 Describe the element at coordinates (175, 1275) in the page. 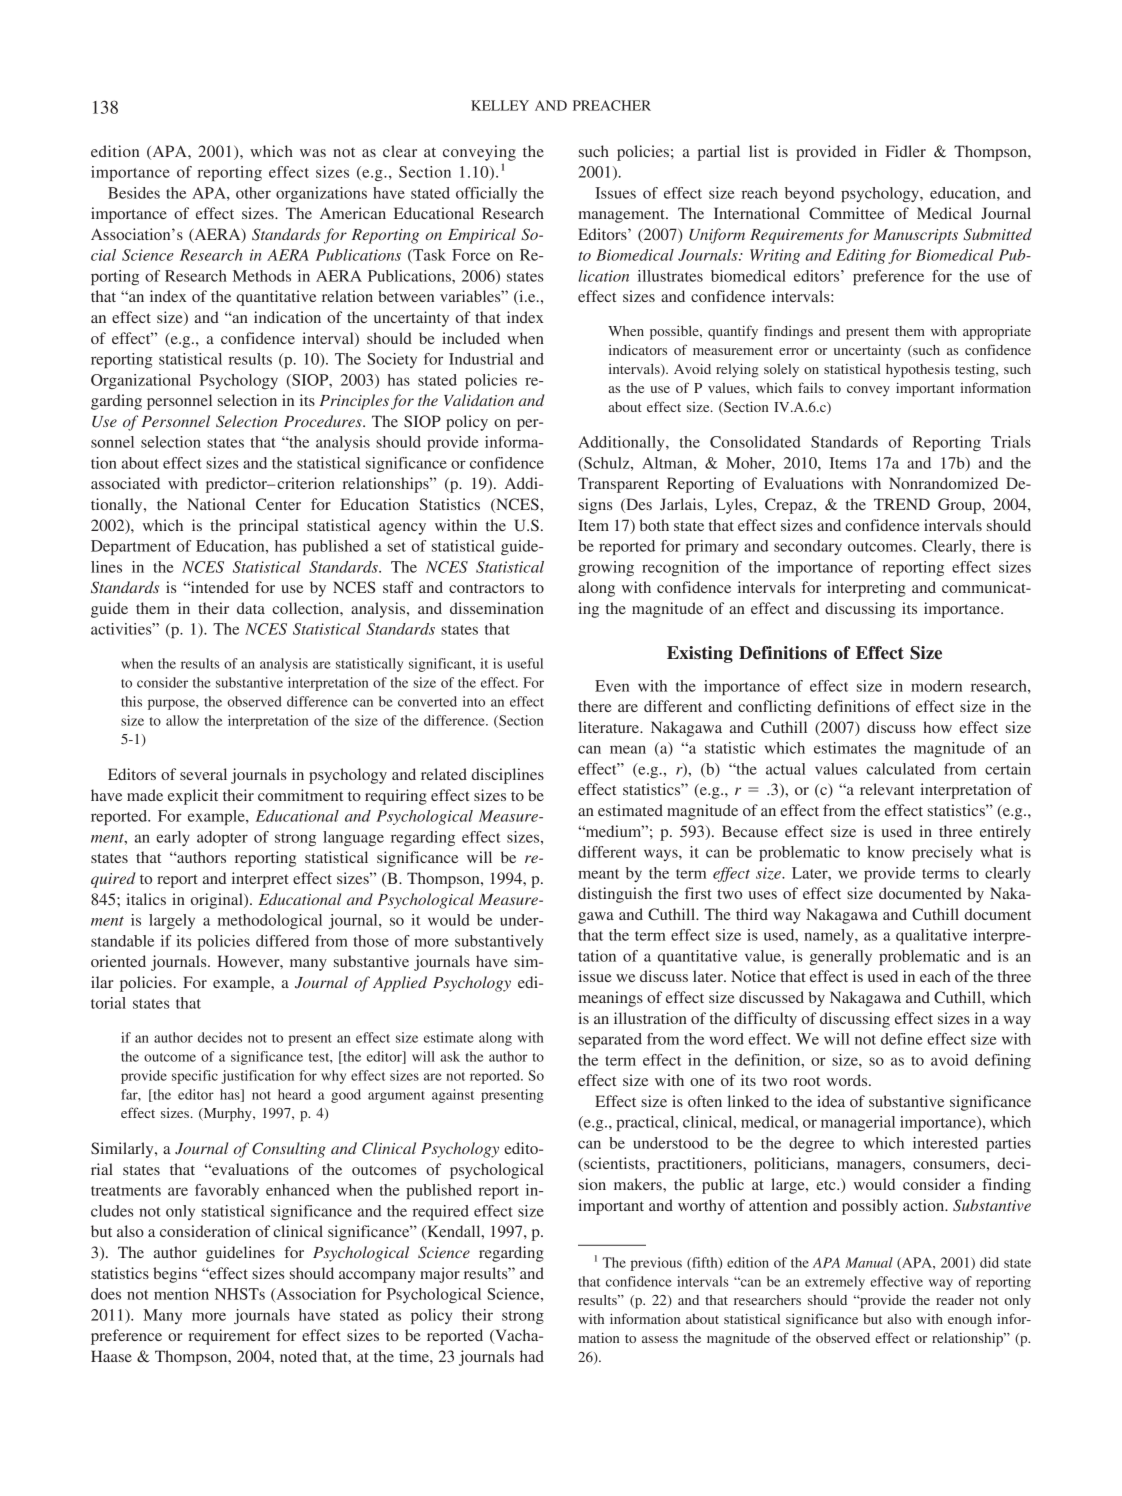

I see `begins` at that location.
